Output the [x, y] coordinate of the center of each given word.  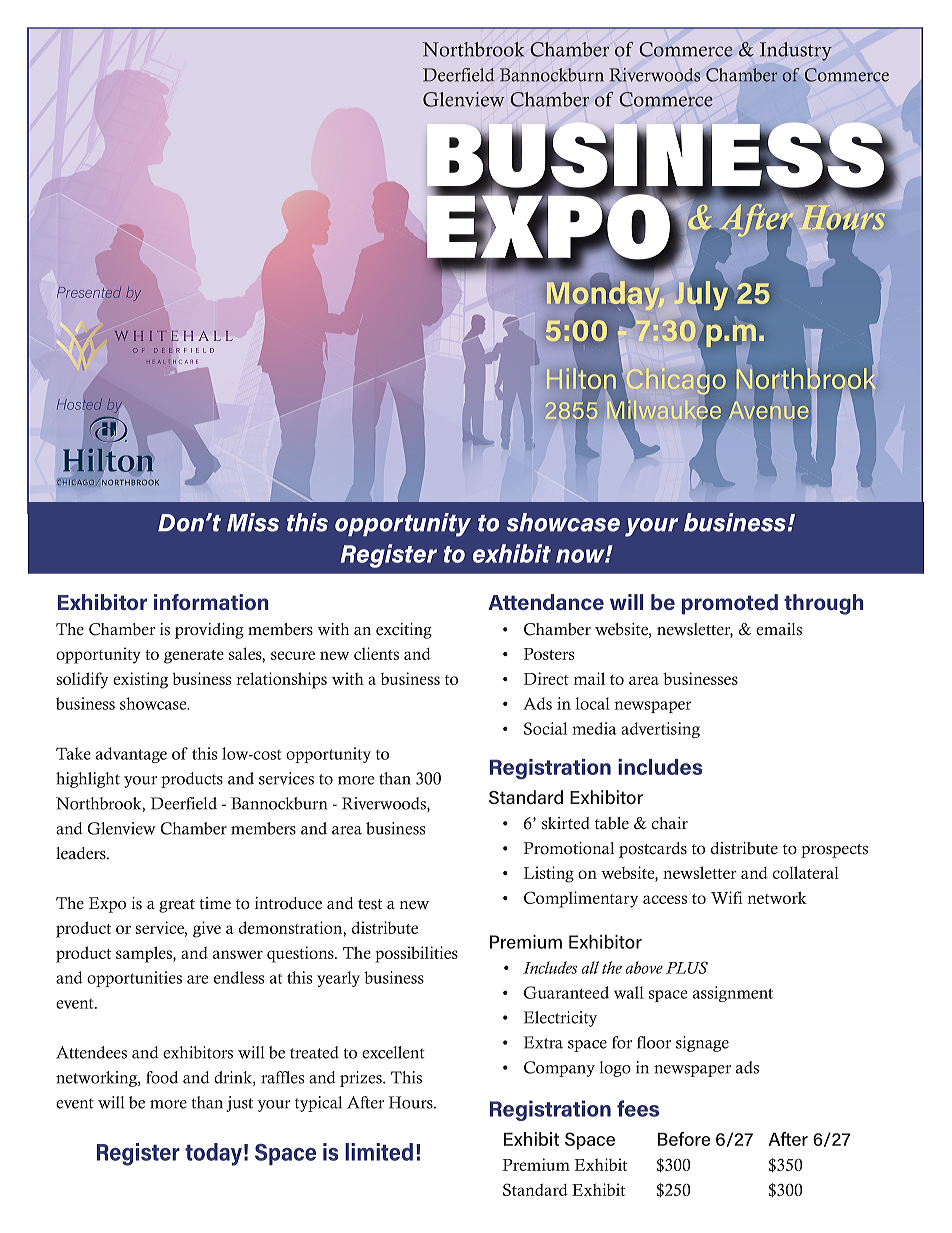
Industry [796, 51]
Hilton [581, 379]
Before [684, 1139]
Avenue [768, 410]
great [177, 906]
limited [379, 1152]
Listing [549, 874]
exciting [404, 631]
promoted [730, 604]
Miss [253, 522]
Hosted [79, 404]
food [162, 1077]
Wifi [727, 897]
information [211, 602]
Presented [89, 292]
